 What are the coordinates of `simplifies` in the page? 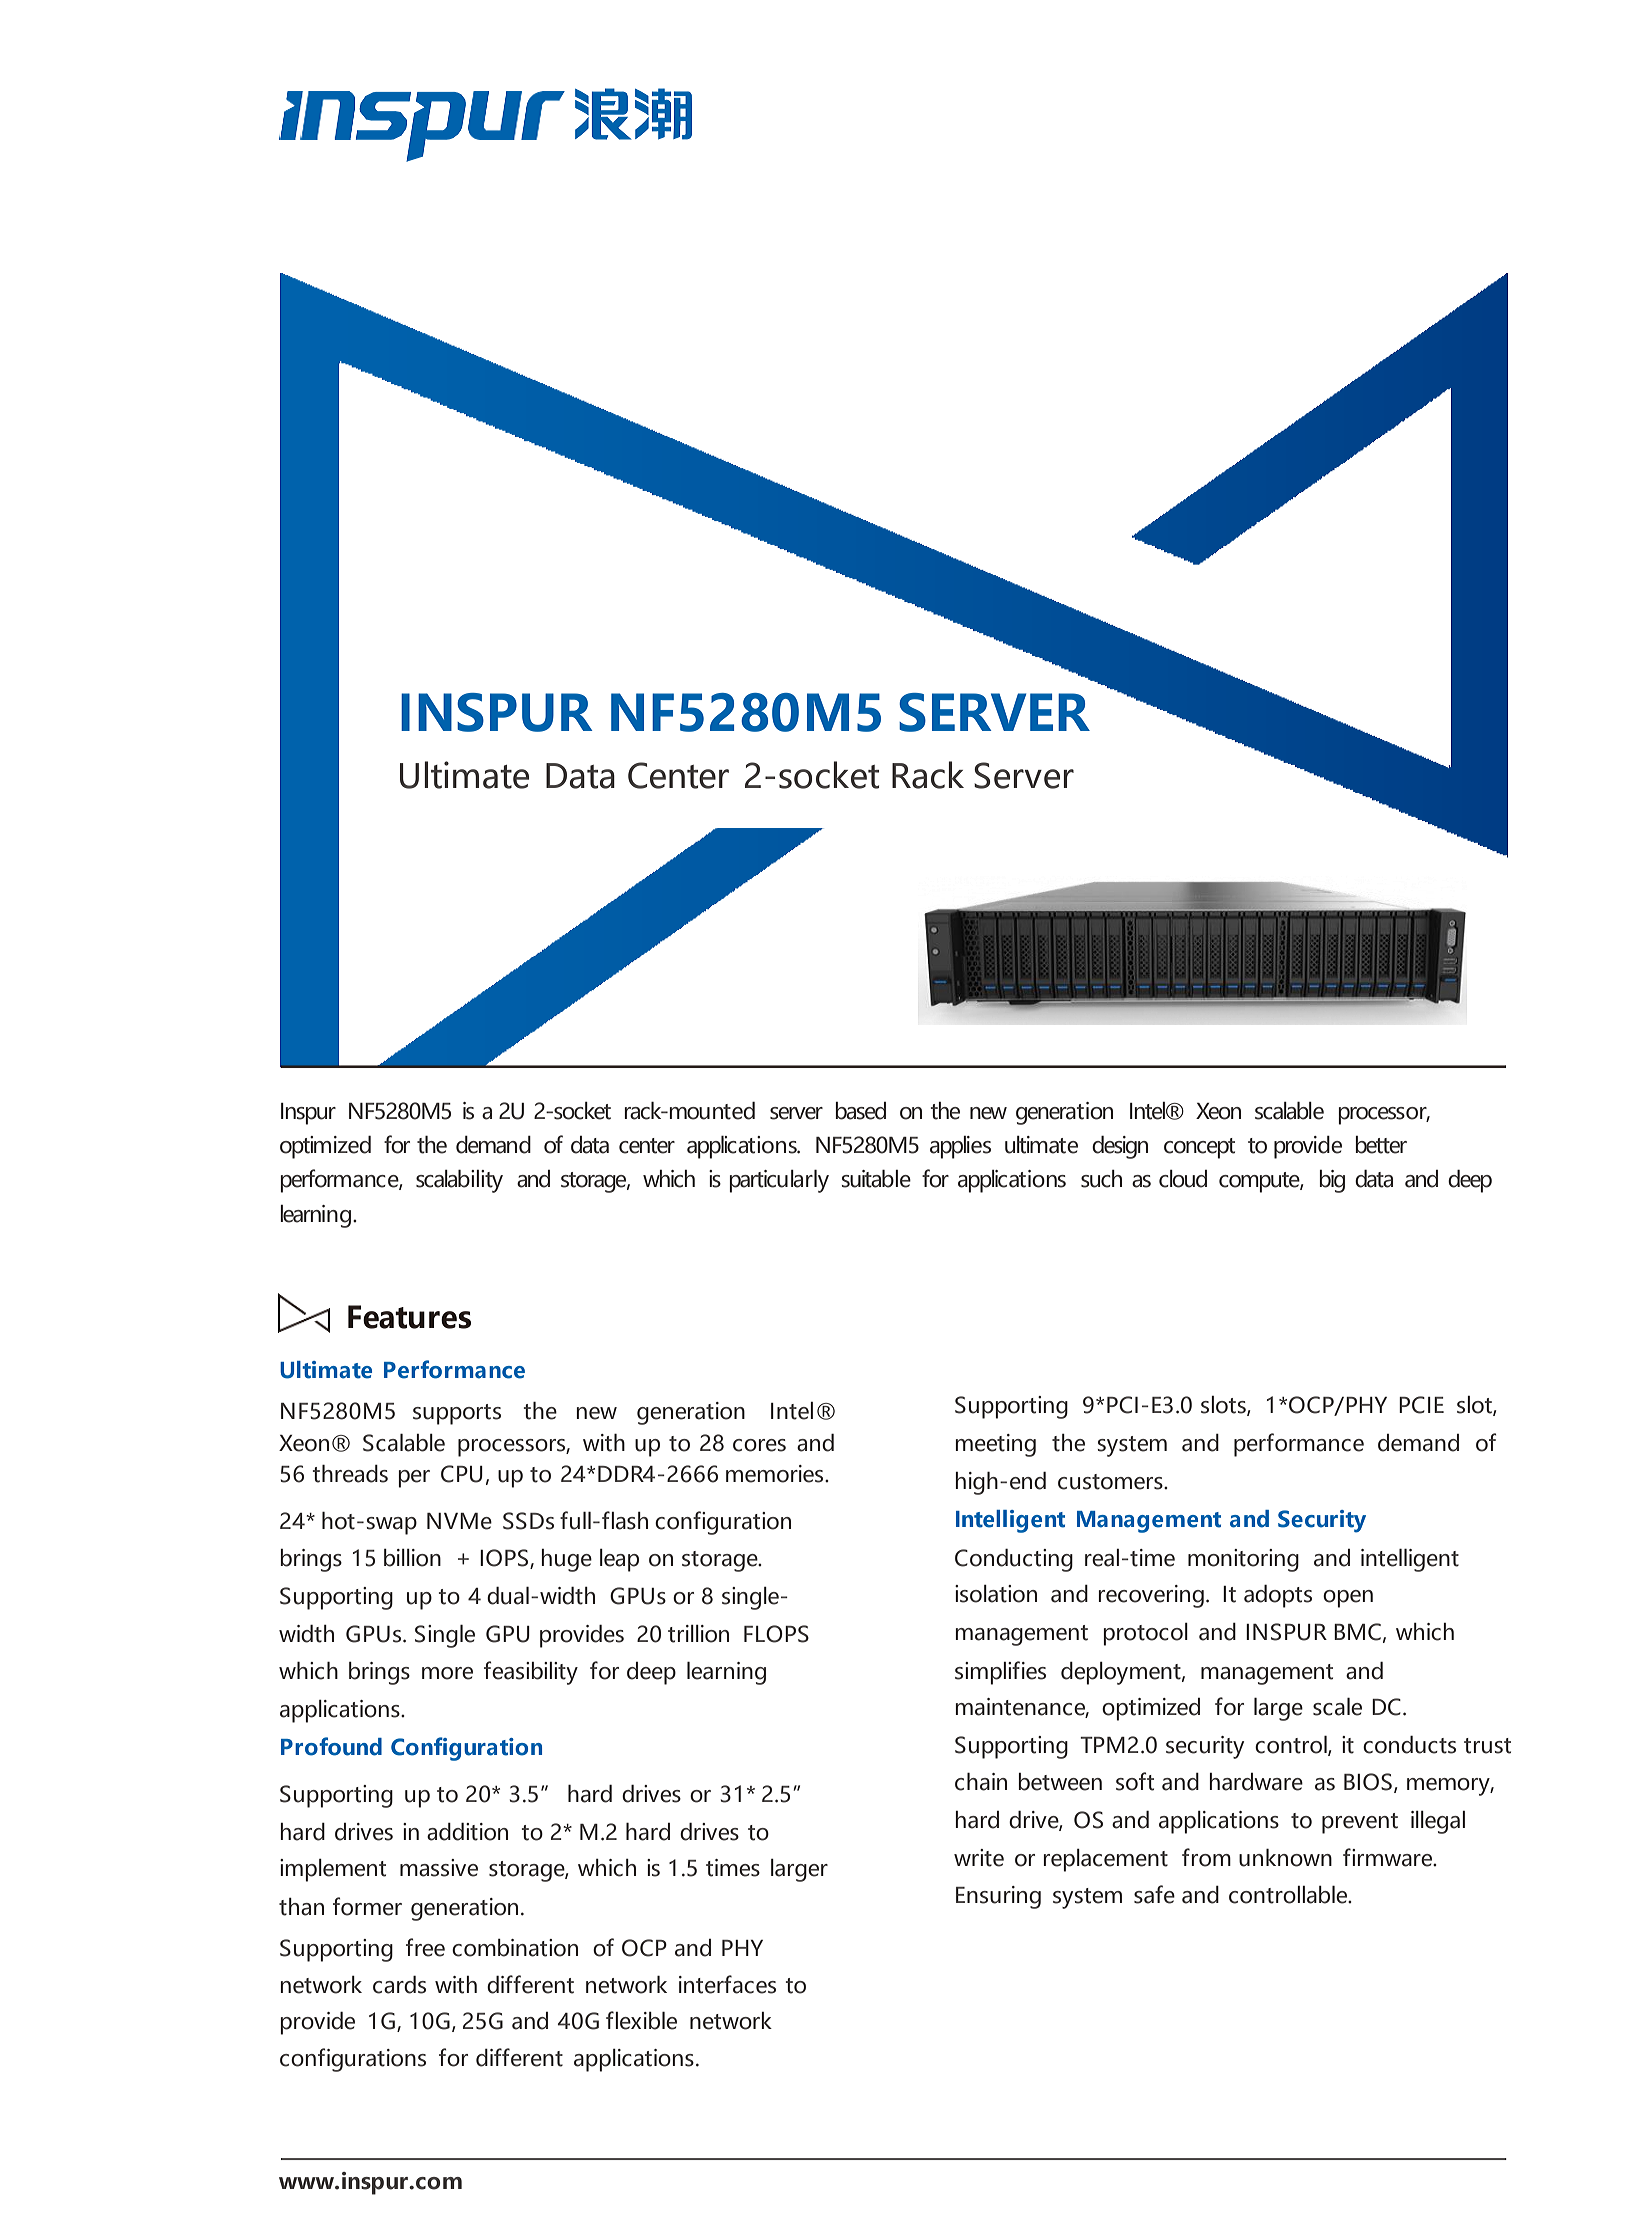 It's located at (1000, 1673).
